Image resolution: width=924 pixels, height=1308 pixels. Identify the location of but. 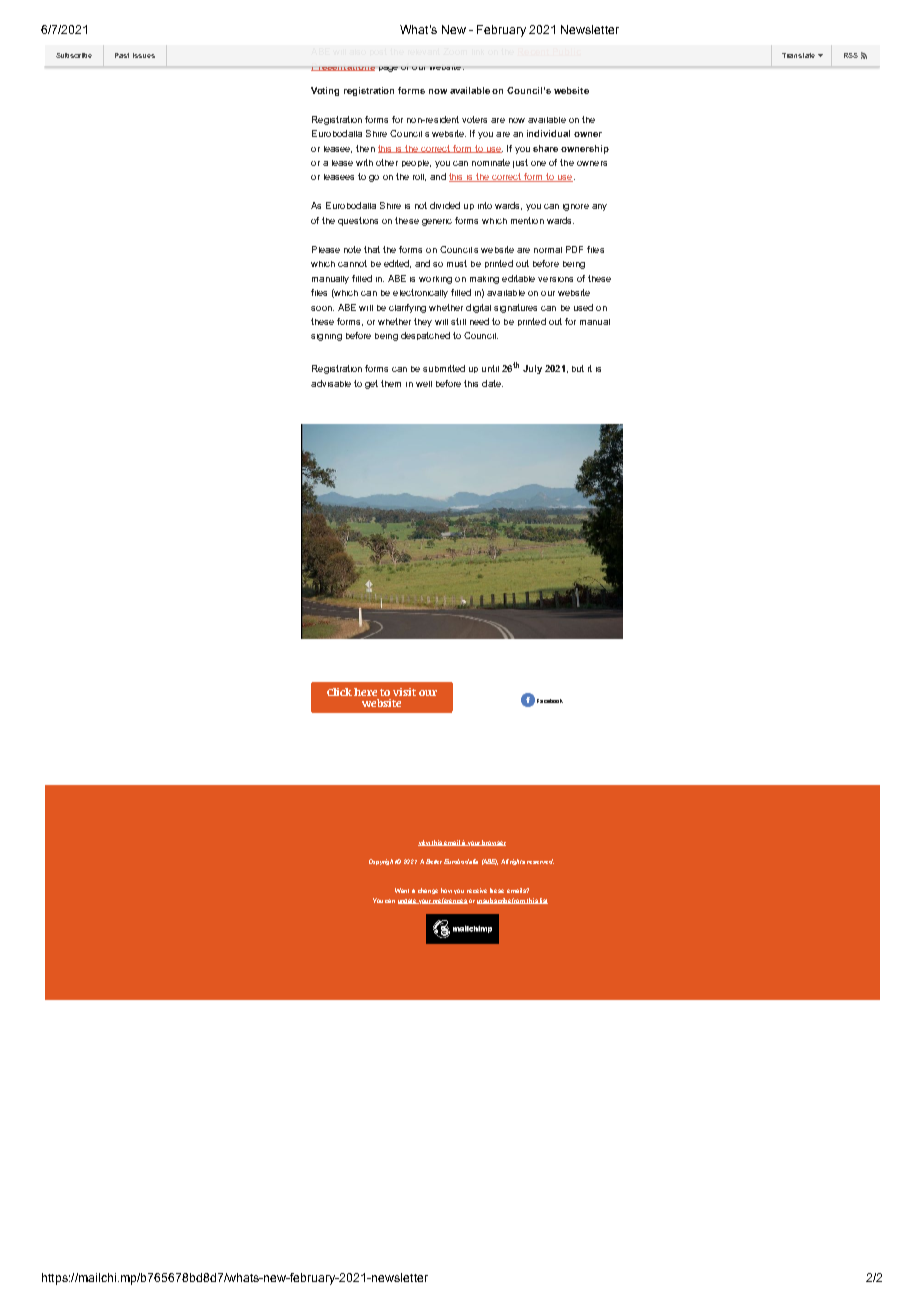
(578, 368).
